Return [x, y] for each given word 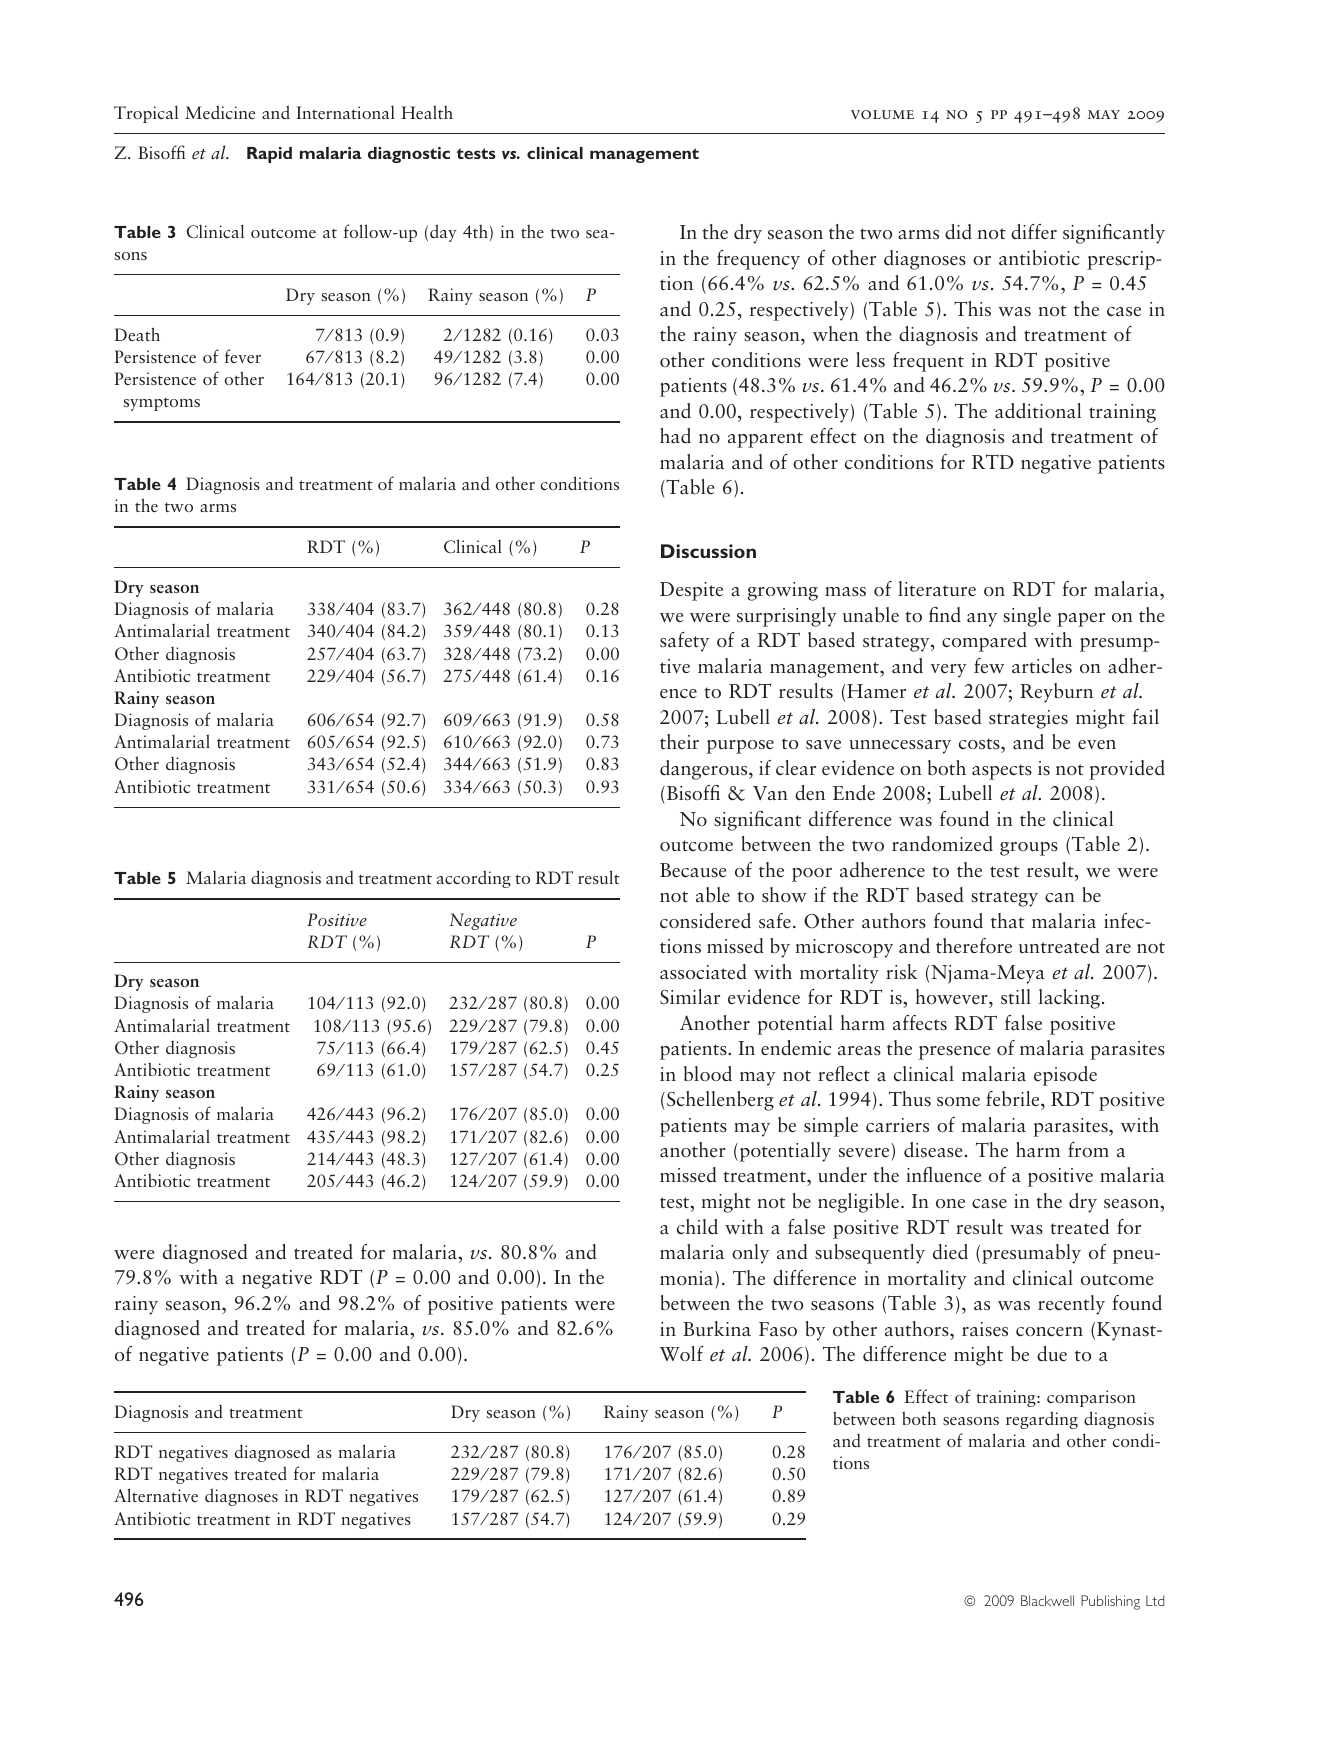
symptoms [162, 404]
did [958, 231]
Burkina [717, 1329]
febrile [1014, 1099]
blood [708, 1073]
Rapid [269, 155]
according [474, 879]
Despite [691, 591]
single [1027, 617]
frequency [758, 260]
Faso [778, 1329]
